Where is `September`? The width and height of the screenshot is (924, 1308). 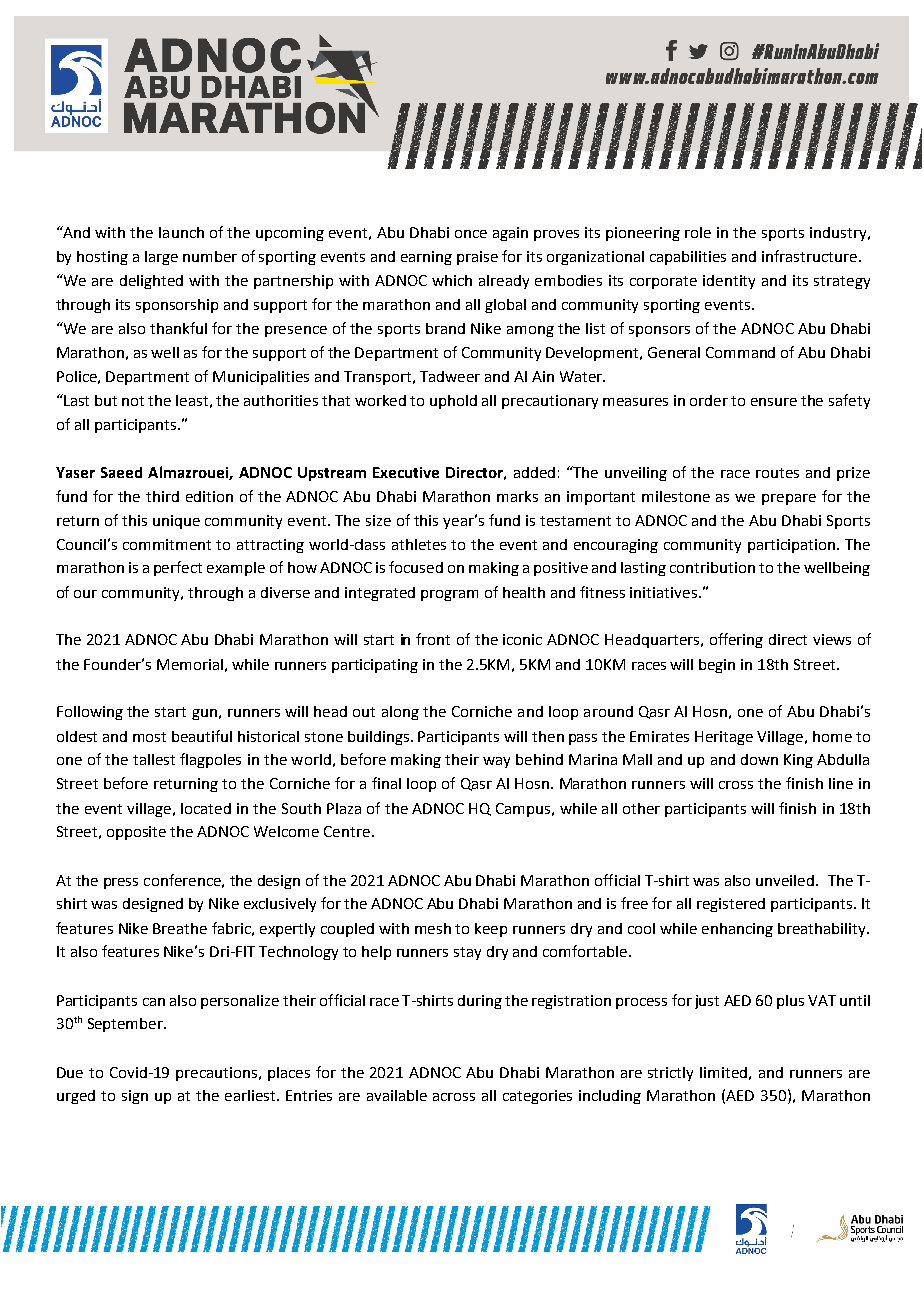 September is located at coordinates (127, 1025).
